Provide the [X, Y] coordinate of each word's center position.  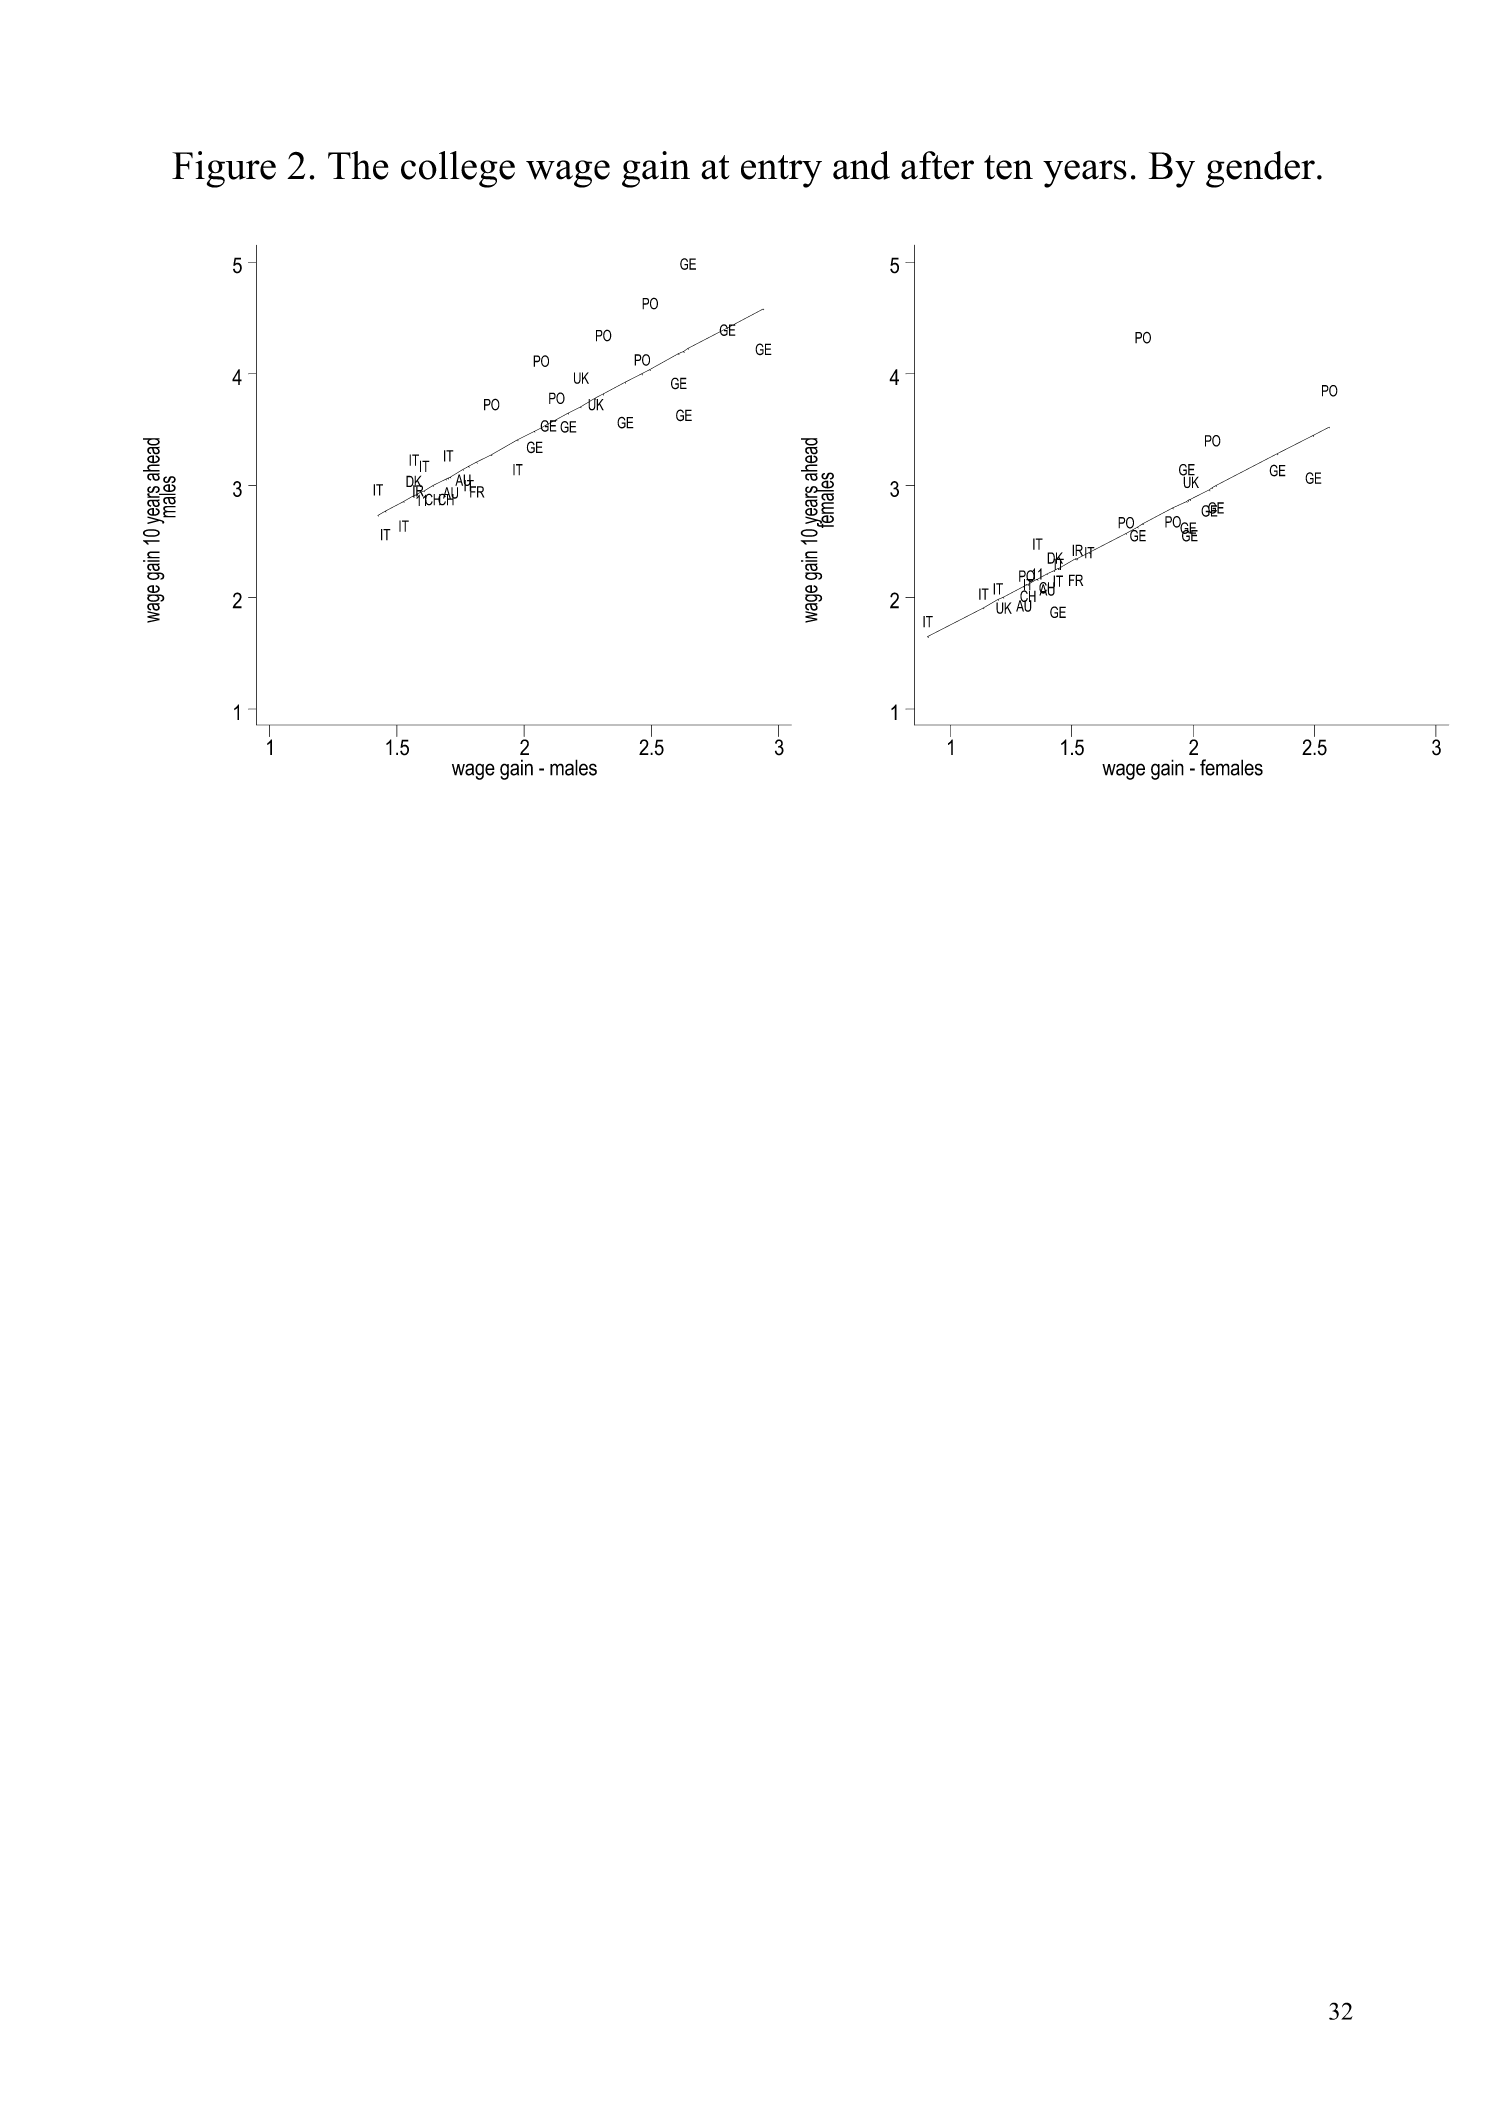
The [358, 165]
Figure [224, 169]
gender [1260, 169]
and [861, 165]
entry [781, 171]
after [937, 165]
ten [1008, 167]
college [458, 169]
